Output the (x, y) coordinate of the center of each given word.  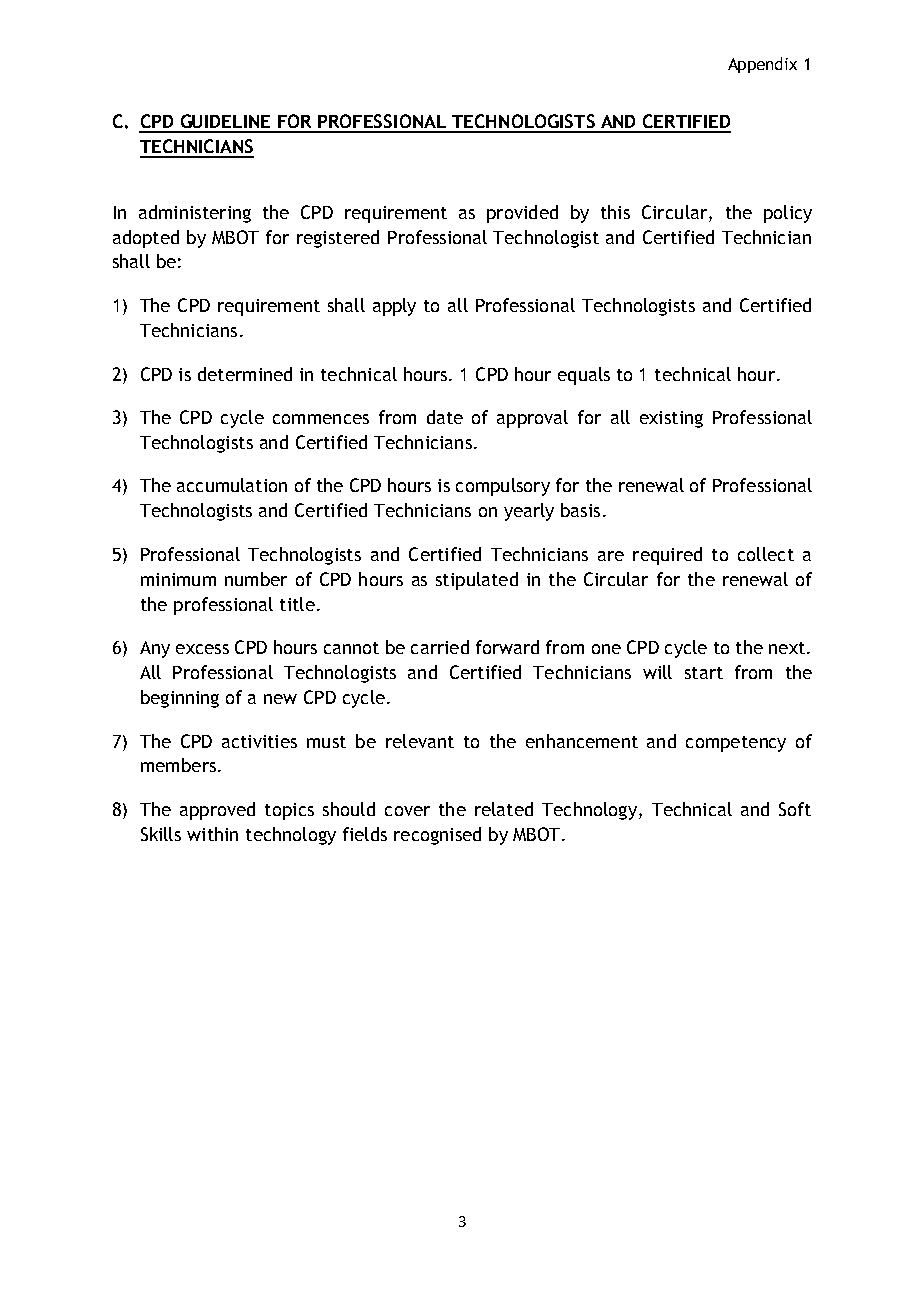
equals (584, 376)
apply (394, 307)
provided (522, 214)
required (667, 556)
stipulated (477, 581)
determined (245, 374)
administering (195, 214)
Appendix (762, 65)
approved (217, 811)
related (504, 809)
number (256, 579)
